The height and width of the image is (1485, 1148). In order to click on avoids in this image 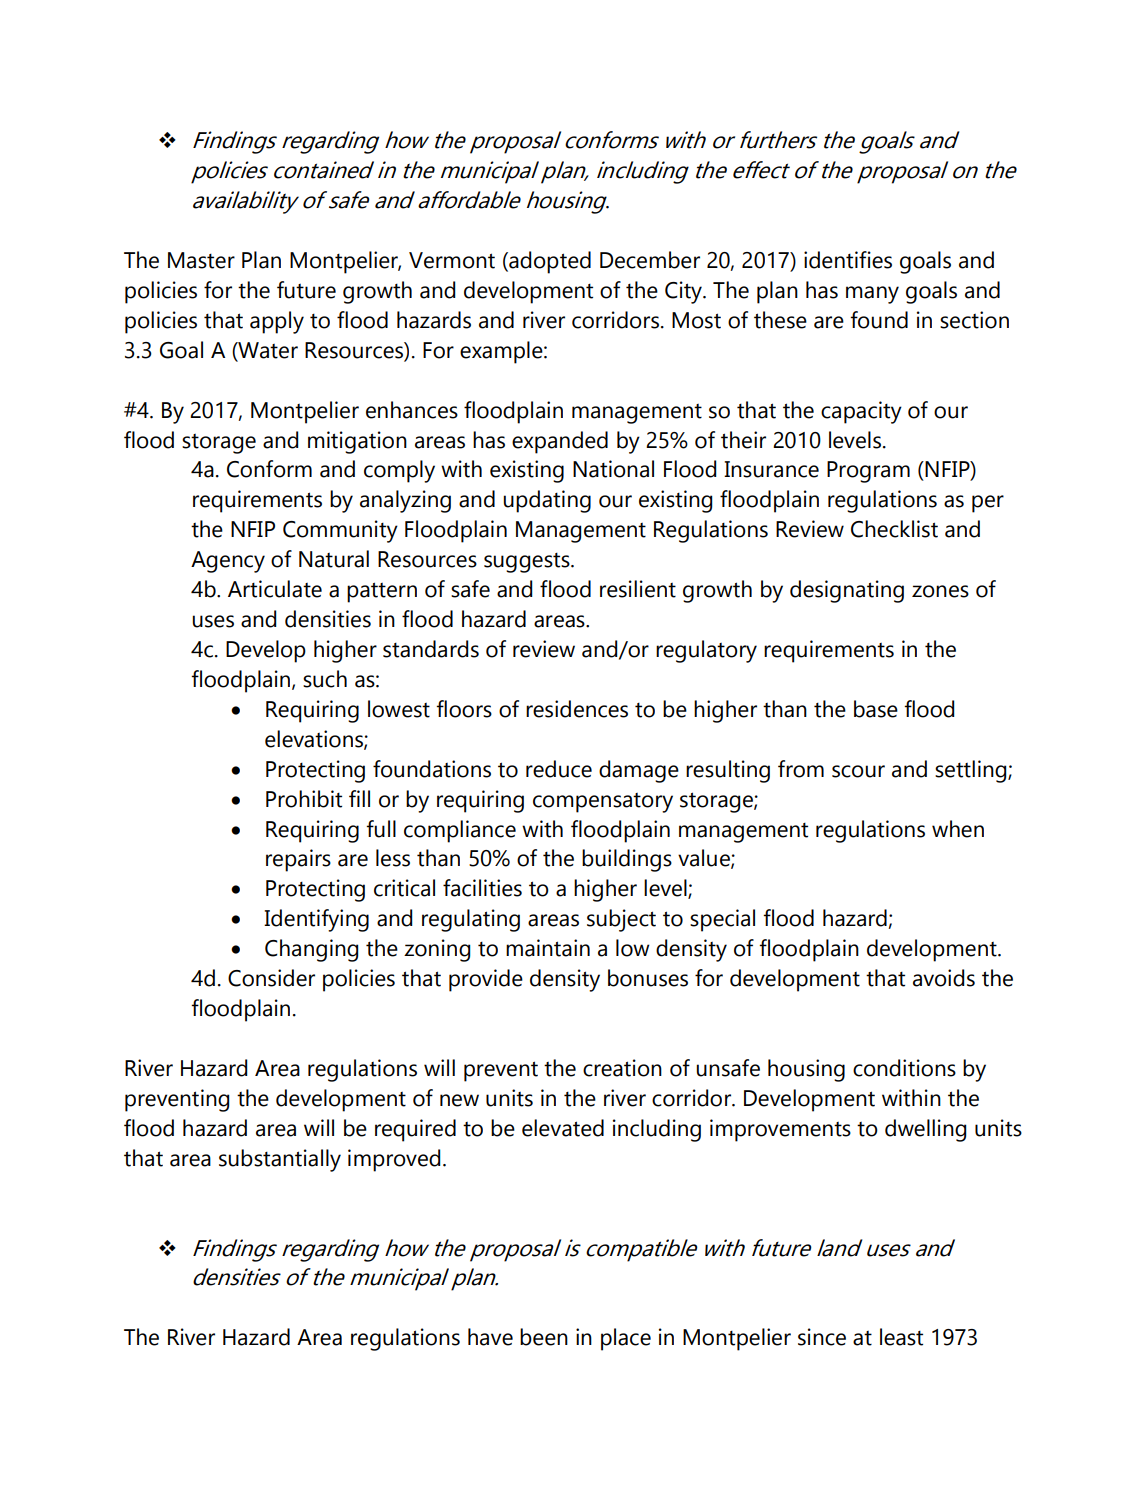, I will do `click(944, 978)`.
